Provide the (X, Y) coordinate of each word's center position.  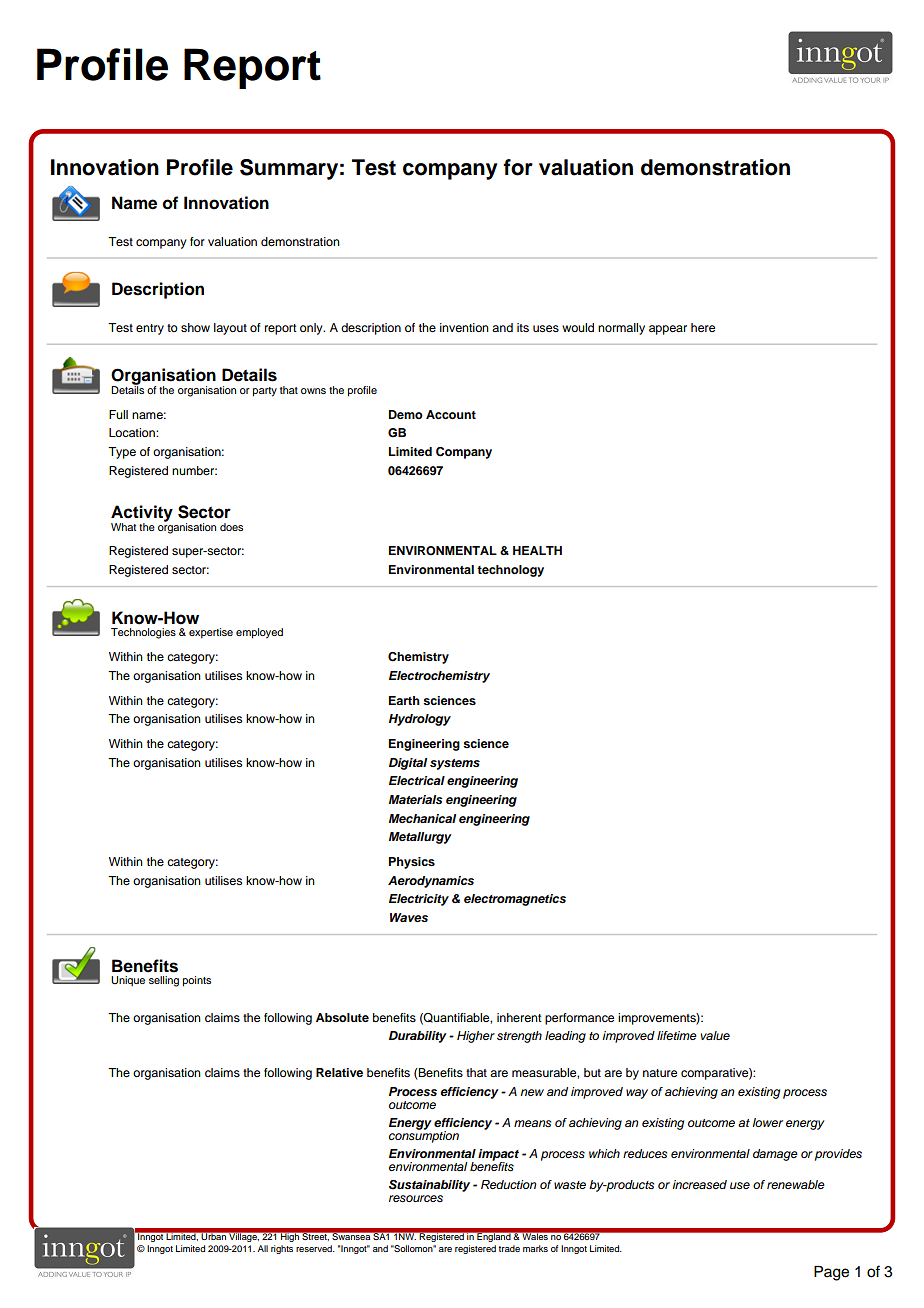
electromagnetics (515, 900)
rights (282, 1249)
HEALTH (537, 550)
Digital (408, 764)
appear (668, 330)
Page (831, 1273)
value (715, 1035)
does (231, 527)
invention (464, 327)
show (195, 327)
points (197, 981)
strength (519, 1037)
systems (455, 764)
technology (510, 571)
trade (509, 1248)
